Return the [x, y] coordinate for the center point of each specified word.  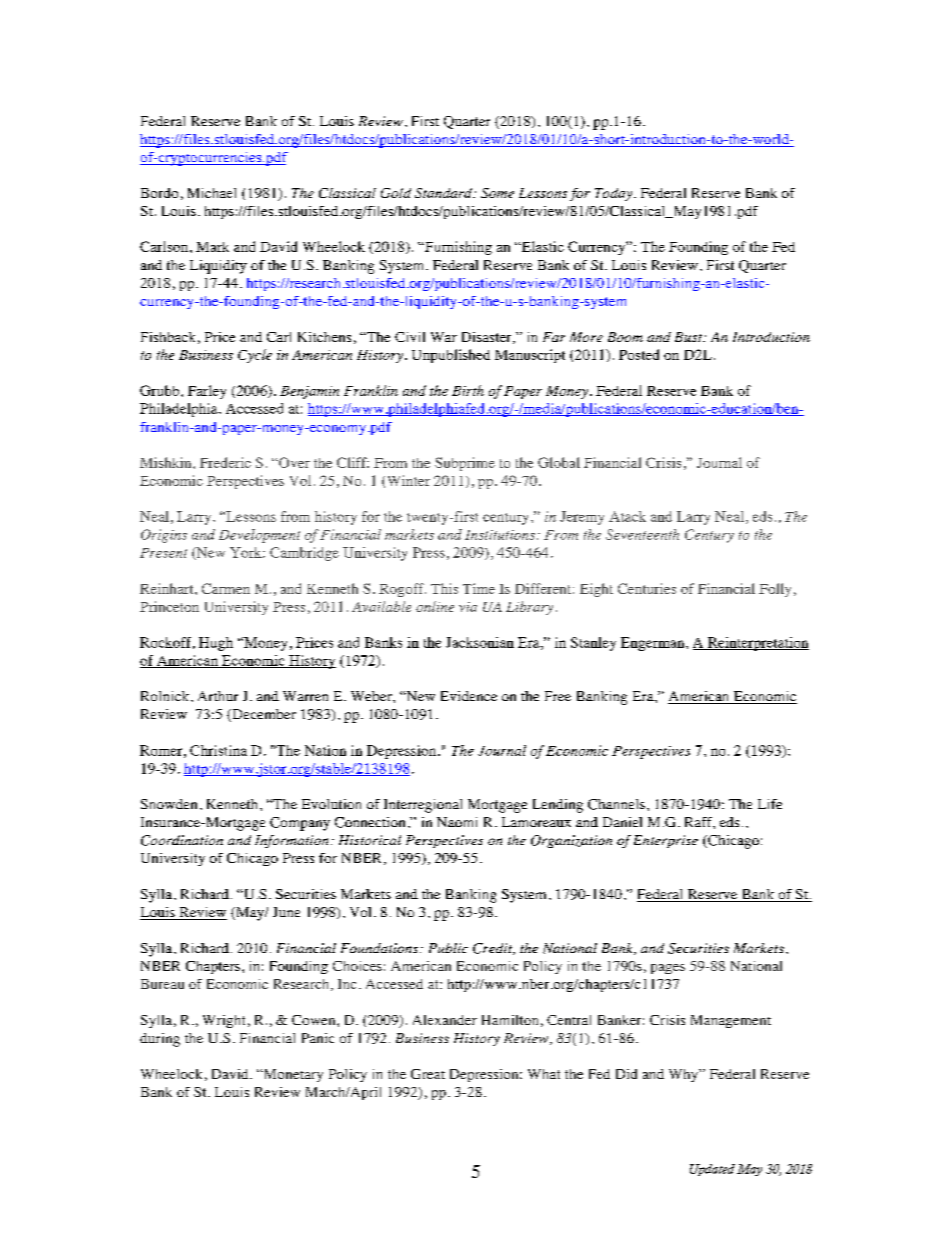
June [286, 912]
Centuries [647, 588]
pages [668, 969]
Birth [468, 390]
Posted [639, 354]
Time [479, 588]
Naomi [457, 822]
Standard [445, 193]
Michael [212, 193]
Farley [207, 392]
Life [770, 804]
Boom [625, 337]
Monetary [292, 1075]
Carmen [226, 588]
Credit [494, 949]
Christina [218, 750]
